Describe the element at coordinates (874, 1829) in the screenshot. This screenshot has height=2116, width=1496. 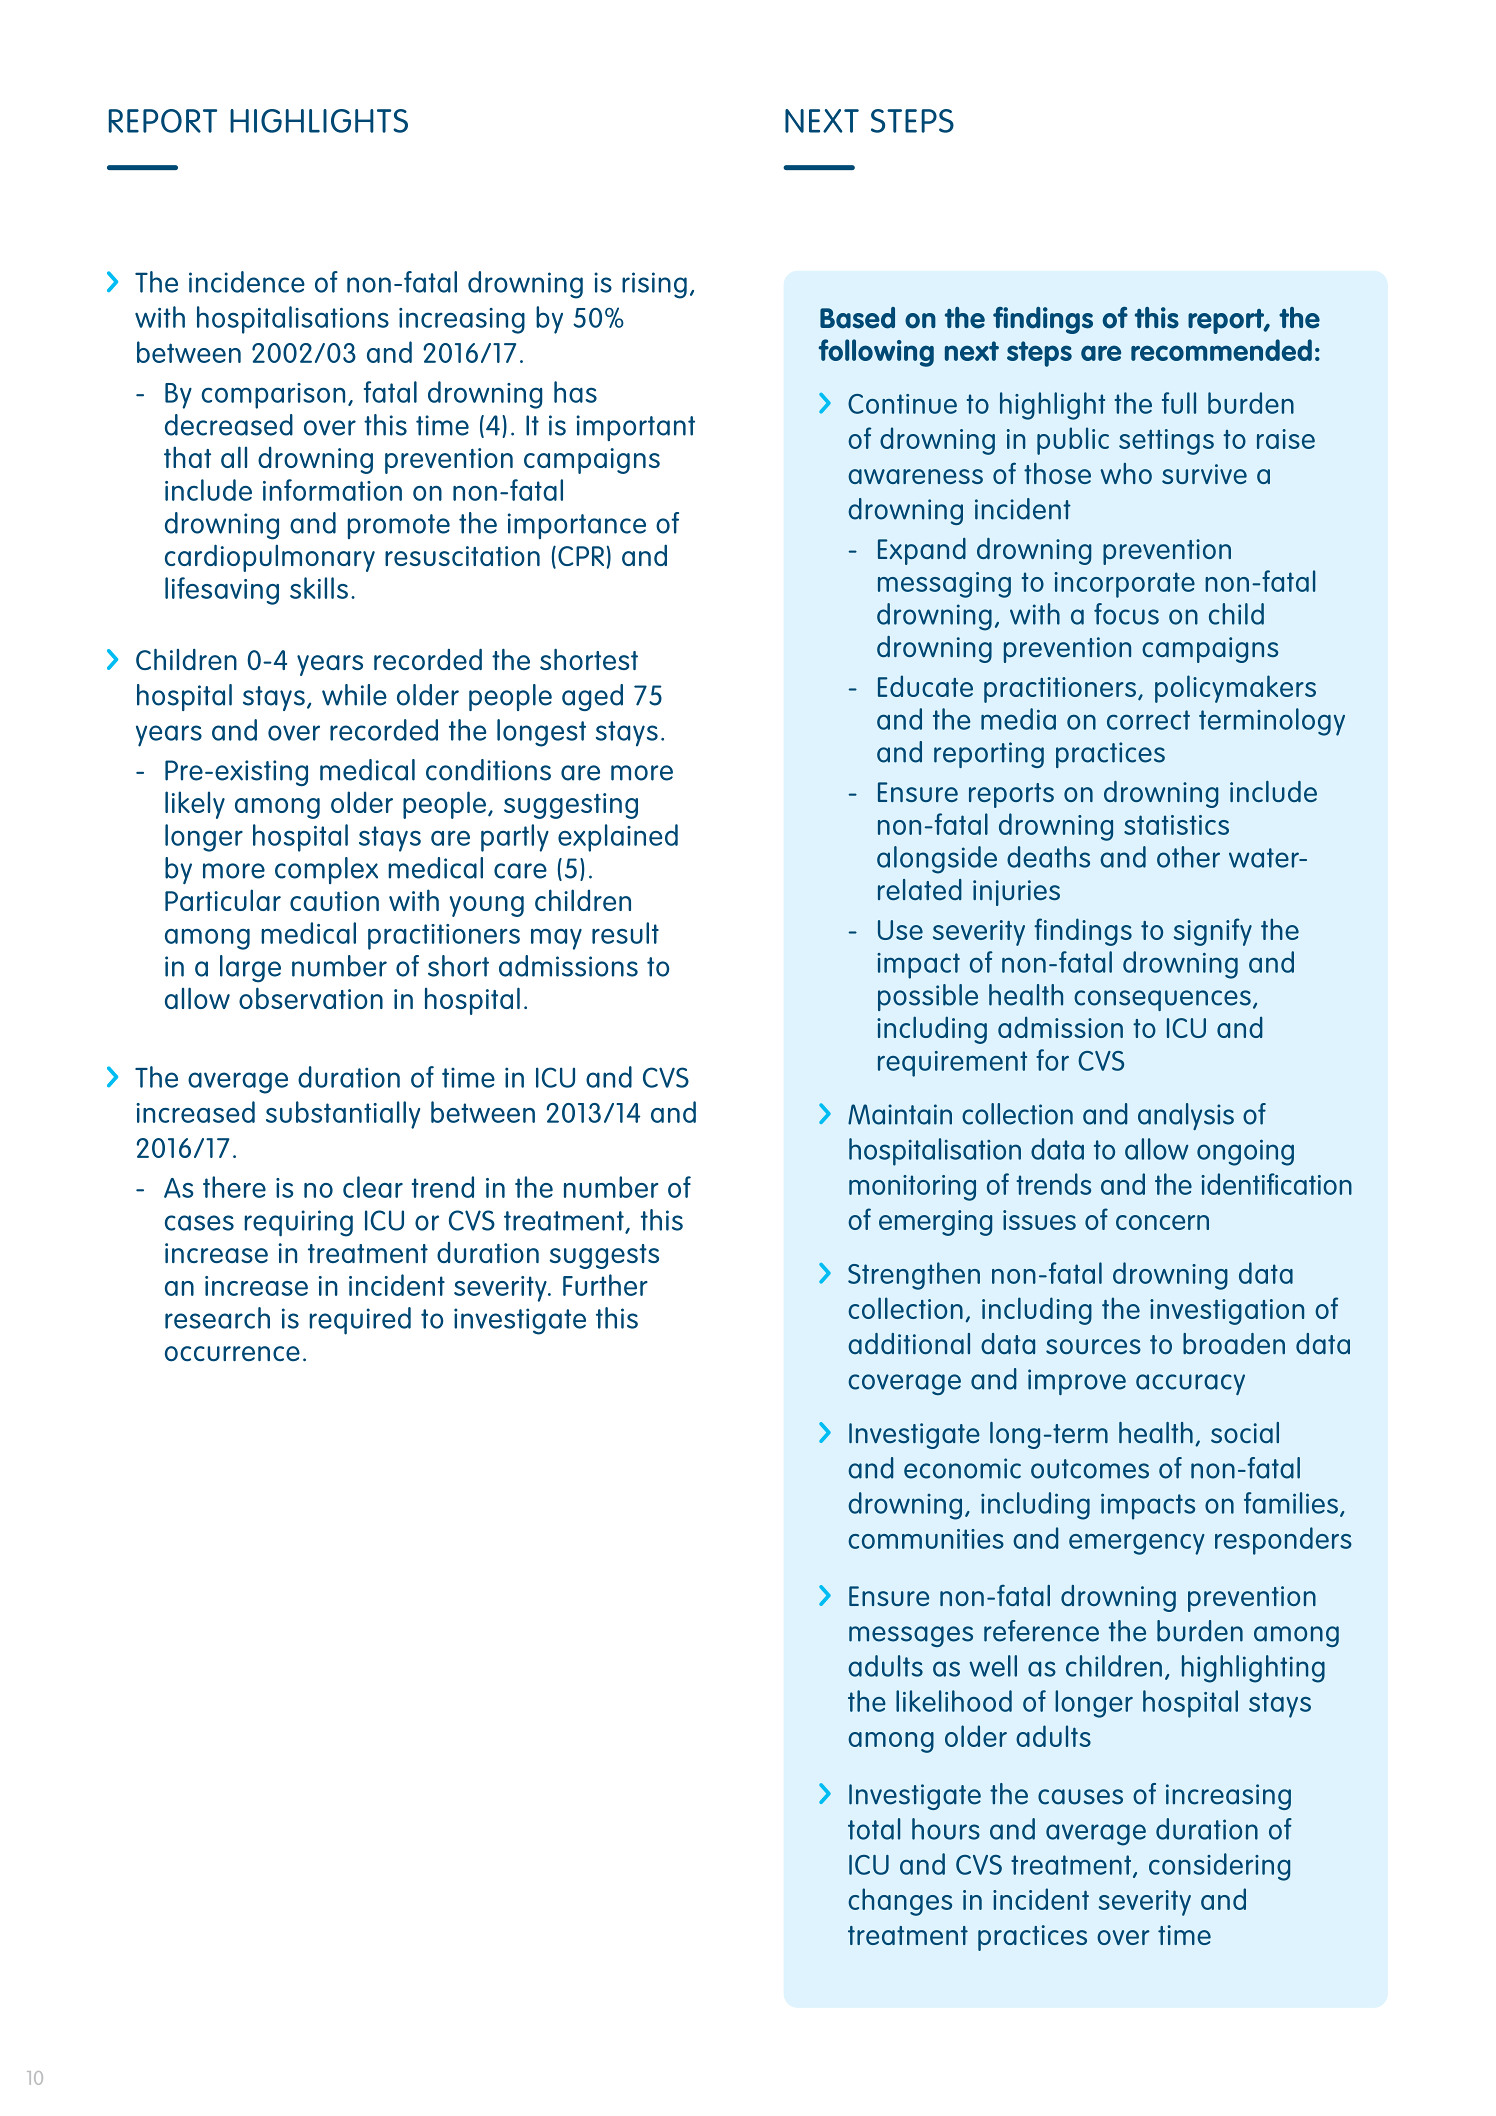
I see `total` at that location.
